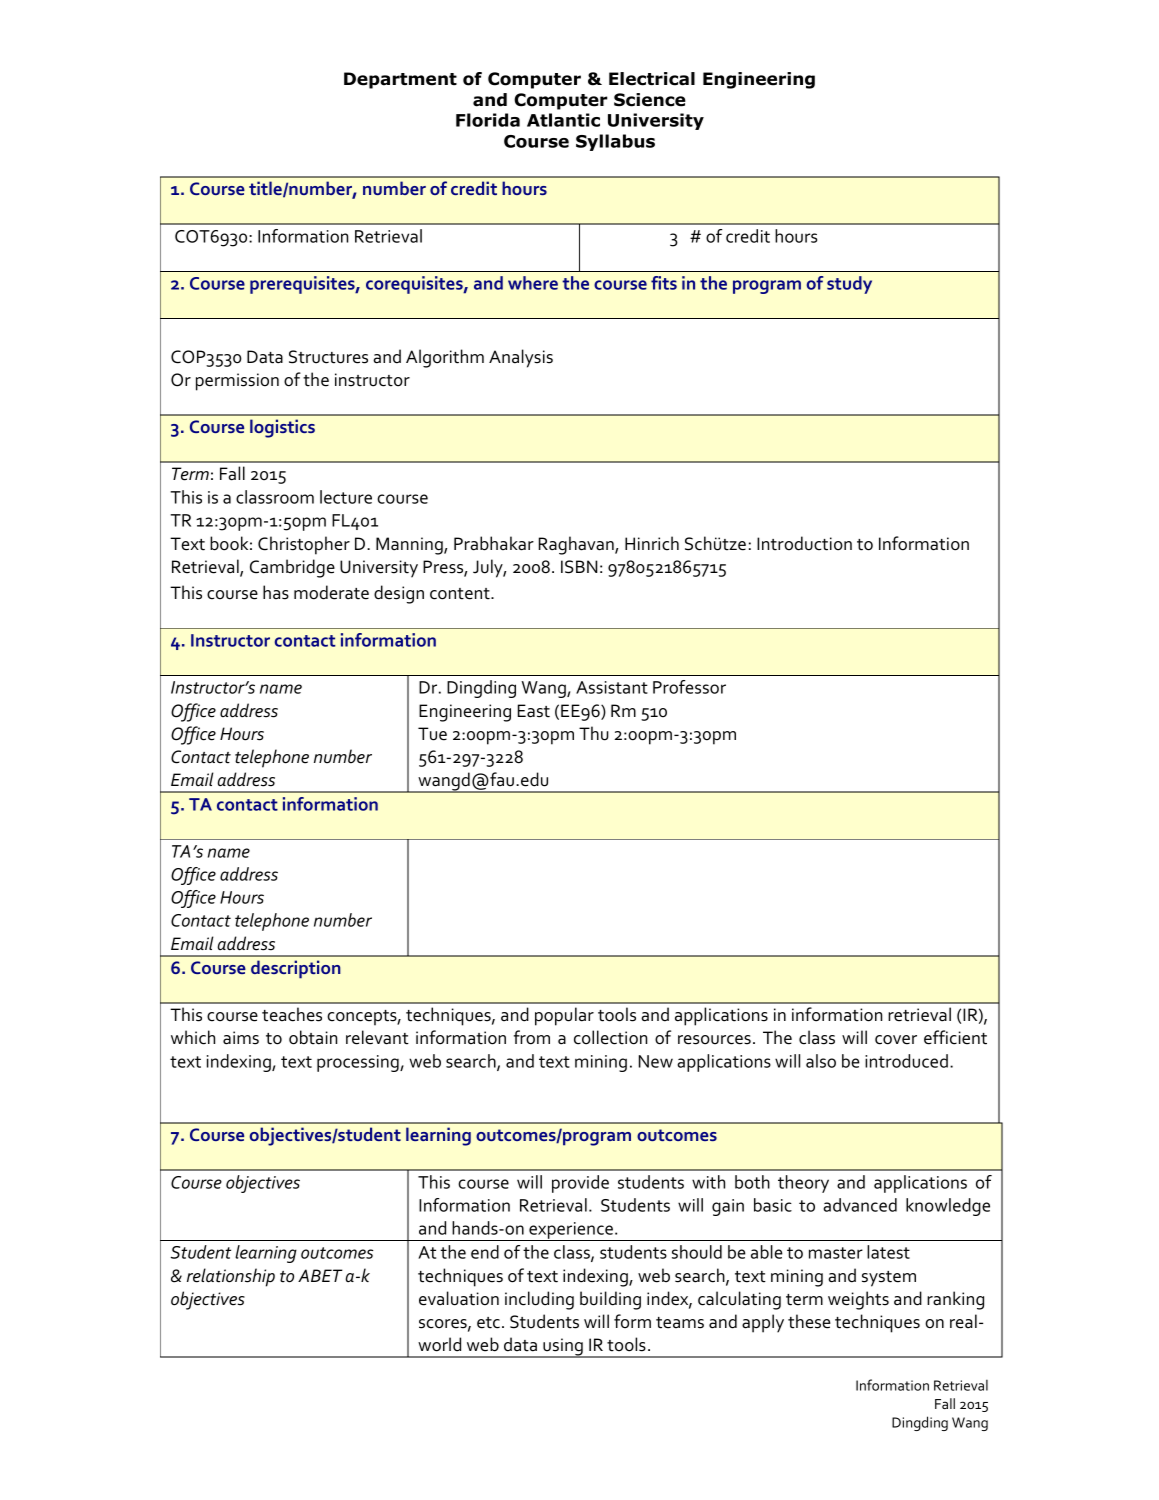  I want to click on cover, so click(896, 1040).
